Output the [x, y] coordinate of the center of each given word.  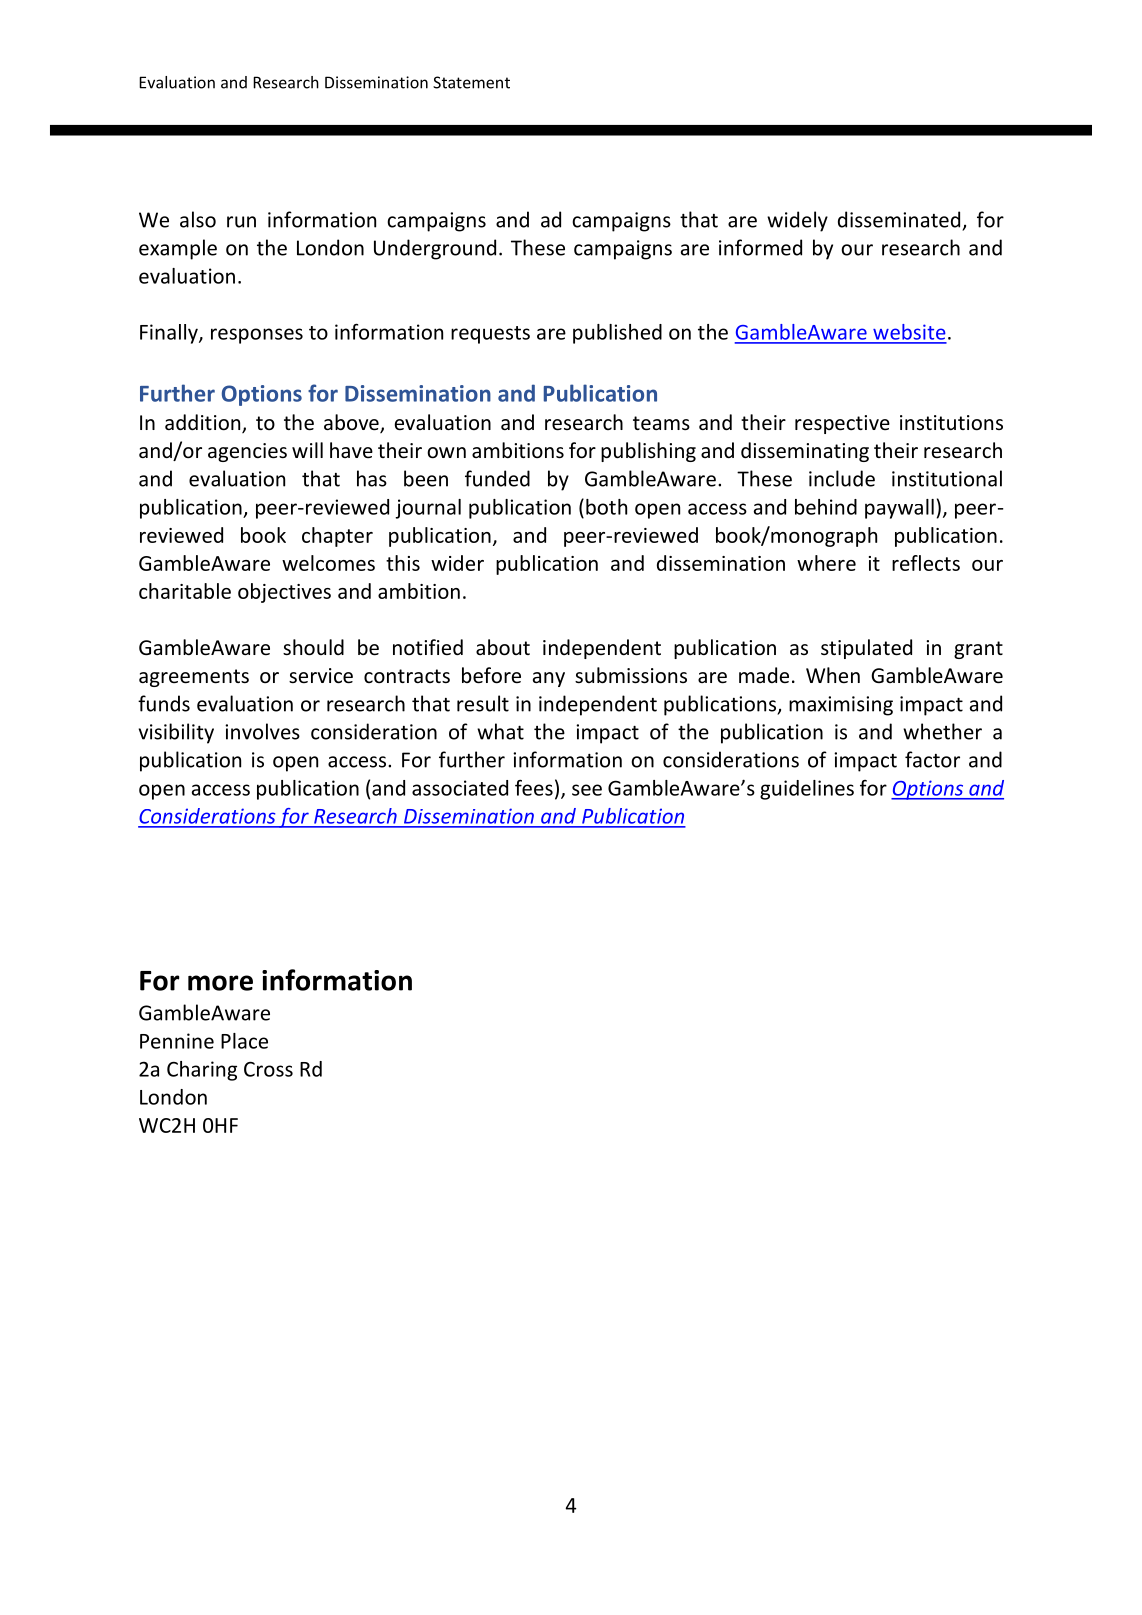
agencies [247, 452]
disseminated [899, 219]
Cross [268, 1069]
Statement [471, 82]
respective [842, 424]
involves [262, 731]
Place [244, 1041]
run [241, 222]
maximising [841, 706]
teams [661, 423]
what [500, 731]
